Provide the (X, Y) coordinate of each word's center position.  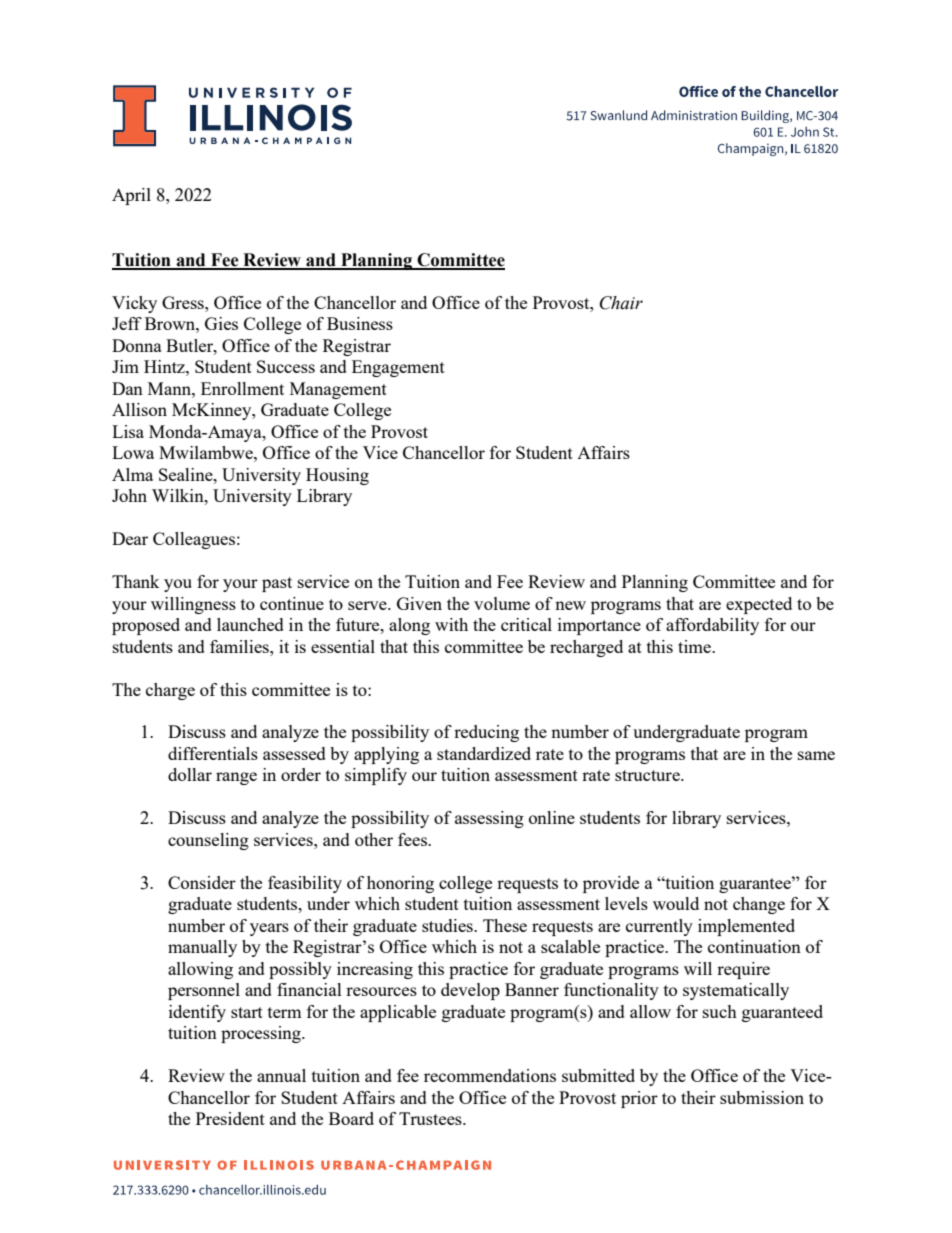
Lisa (128, 431)
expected (759, 605)
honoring (400, 884)
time (695, 646)
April (131, 196)
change (759, 905)
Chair (621, 303)
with (451, 624)
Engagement (398, 368)
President (230, 1118)
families (240, 646)
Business (360, 323)
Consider (202, 882)
